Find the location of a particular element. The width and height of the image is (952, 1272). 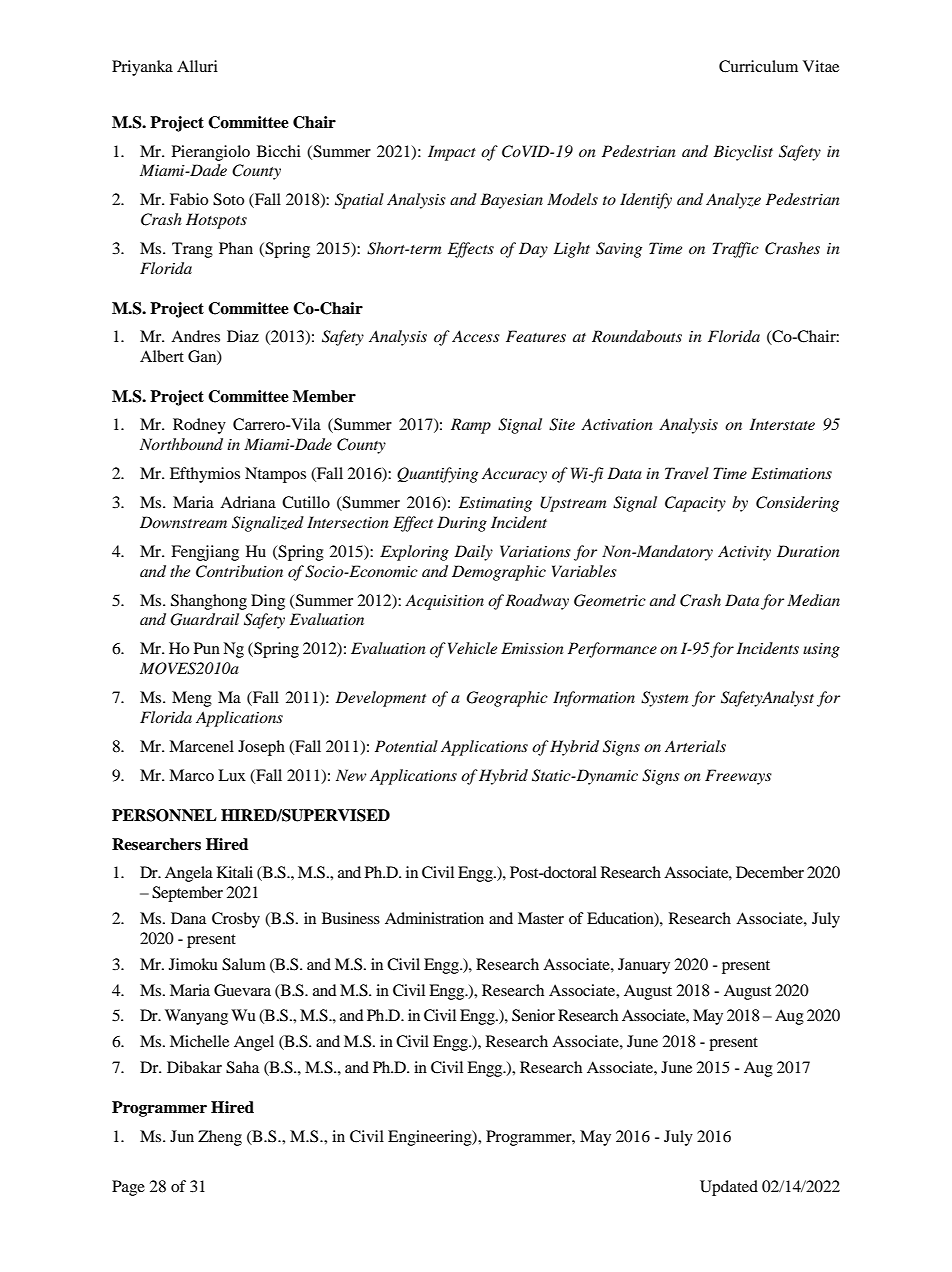

Andres is located at coordinates (195, 336).
